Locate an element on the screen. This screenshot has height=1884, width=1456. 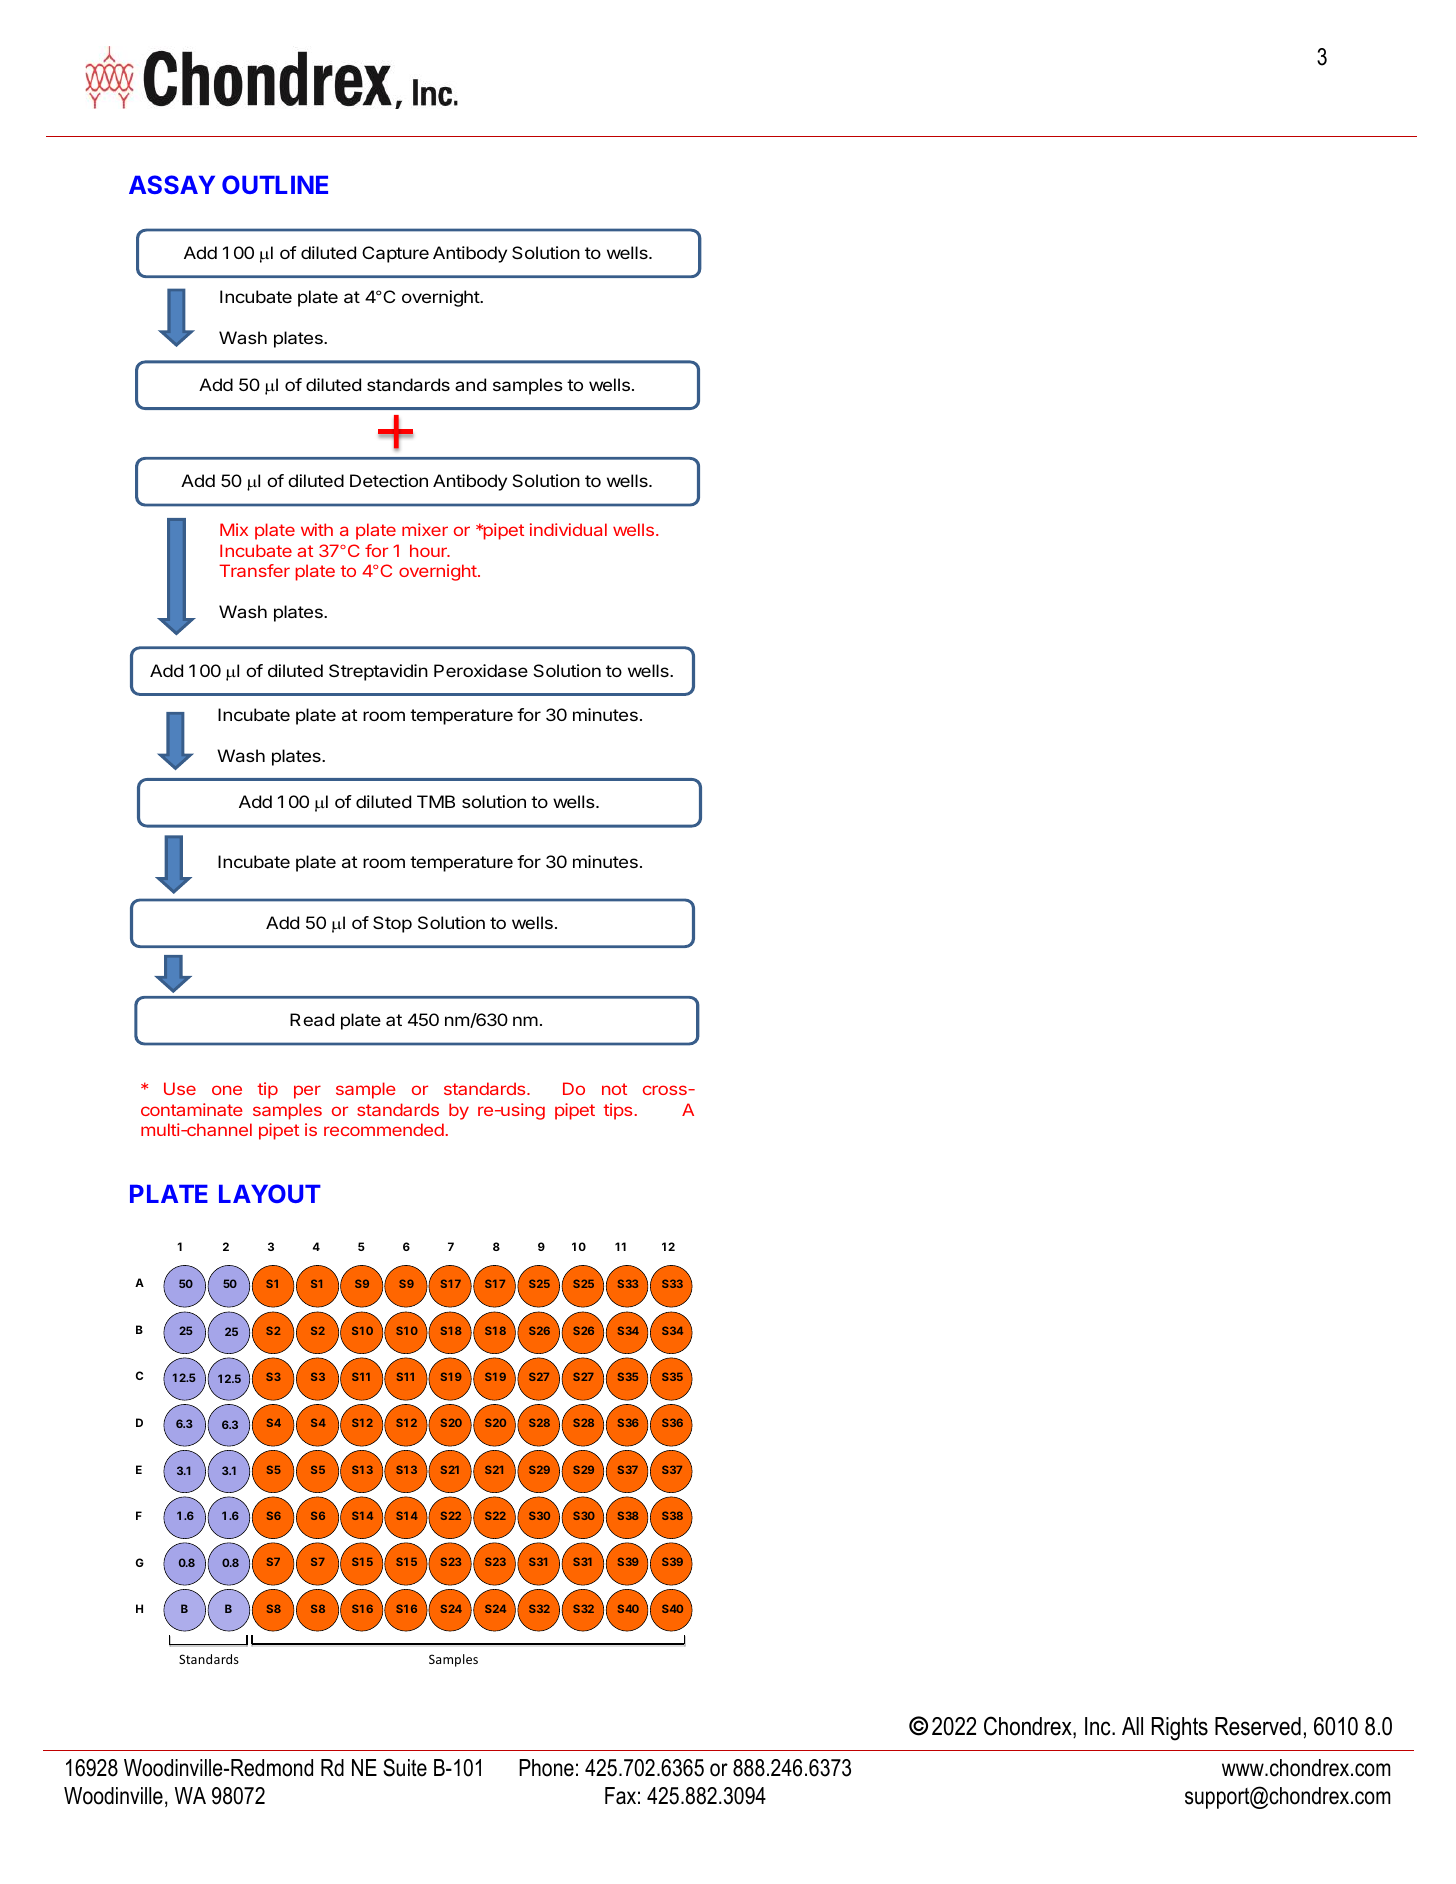
LAYOUT is located at coordinates (270, 1193).
